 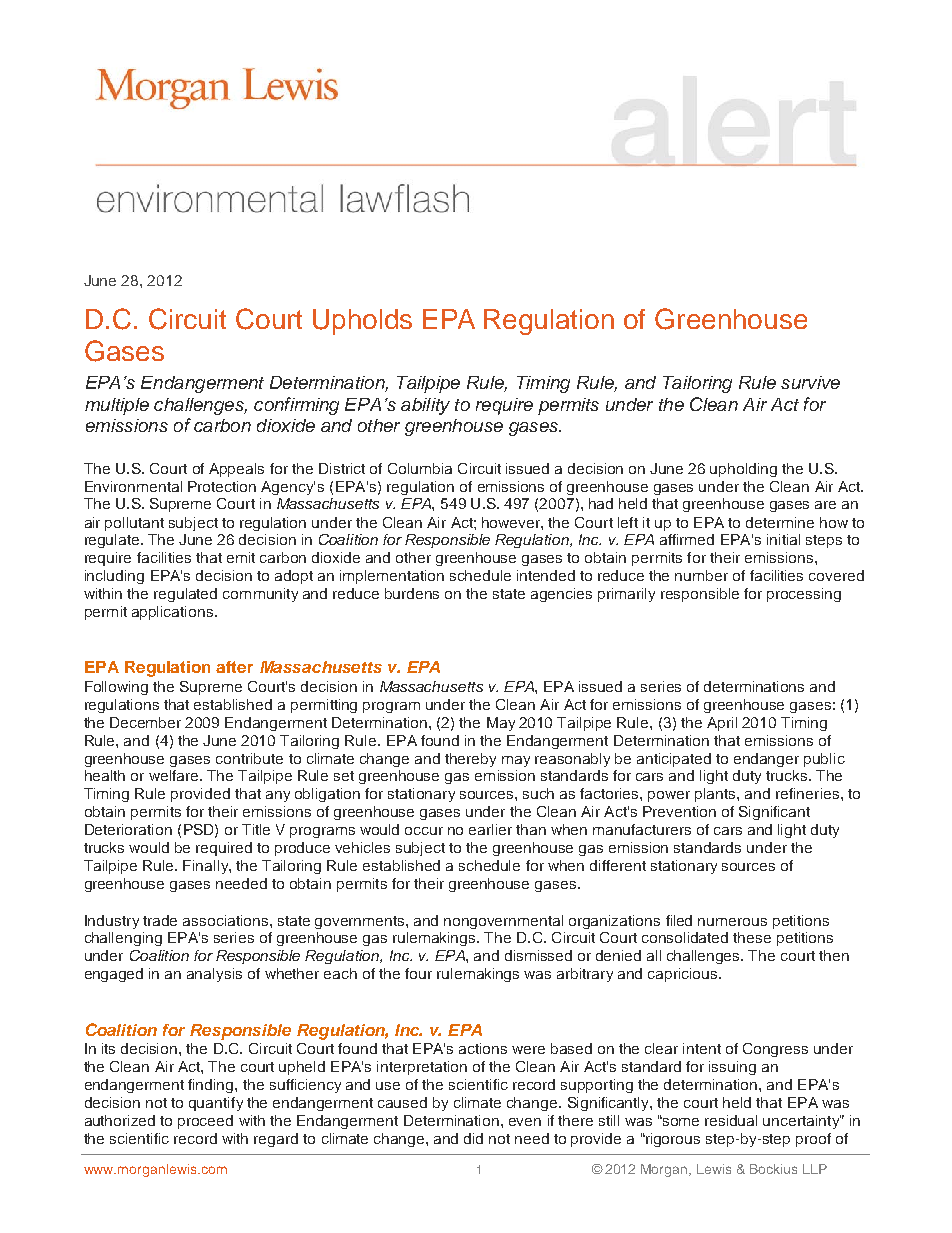 I want to click on did, so click(x=473, y=1138).
